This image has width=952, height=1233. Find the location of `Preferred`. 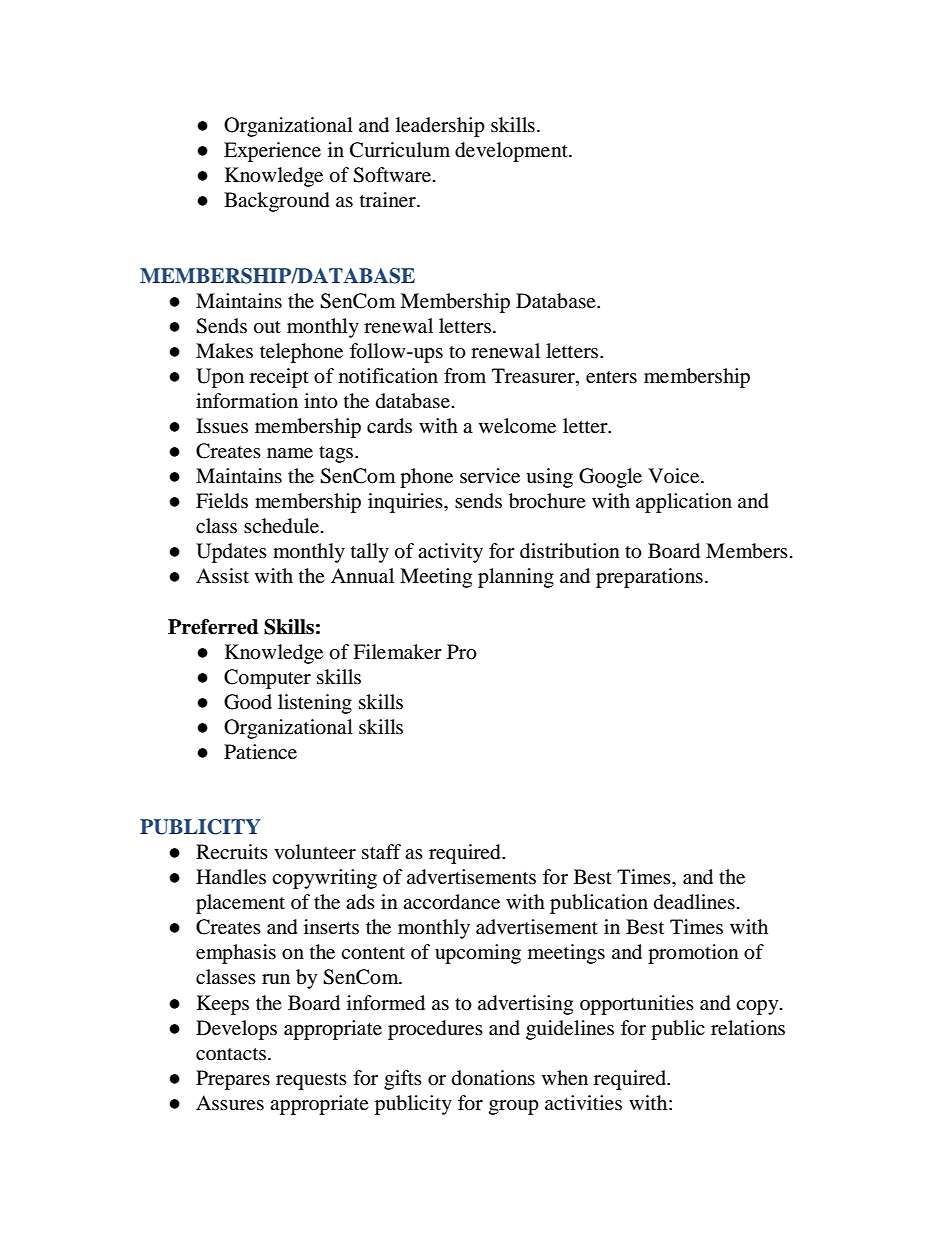

Preferred is located at coordinates (213, 627).
